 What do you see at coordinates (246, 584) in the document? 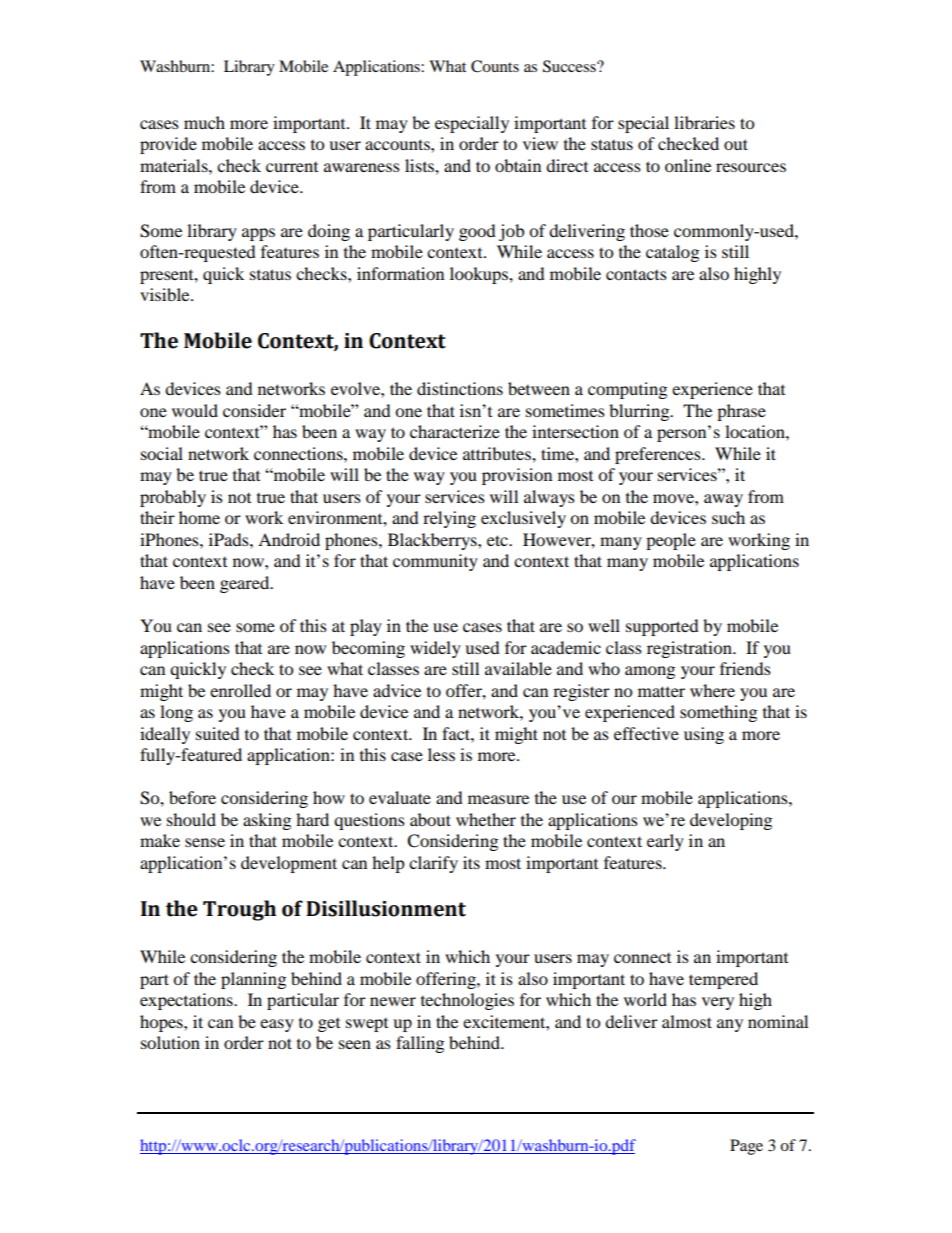
I see `geared` at bounding box center [246, 584].
